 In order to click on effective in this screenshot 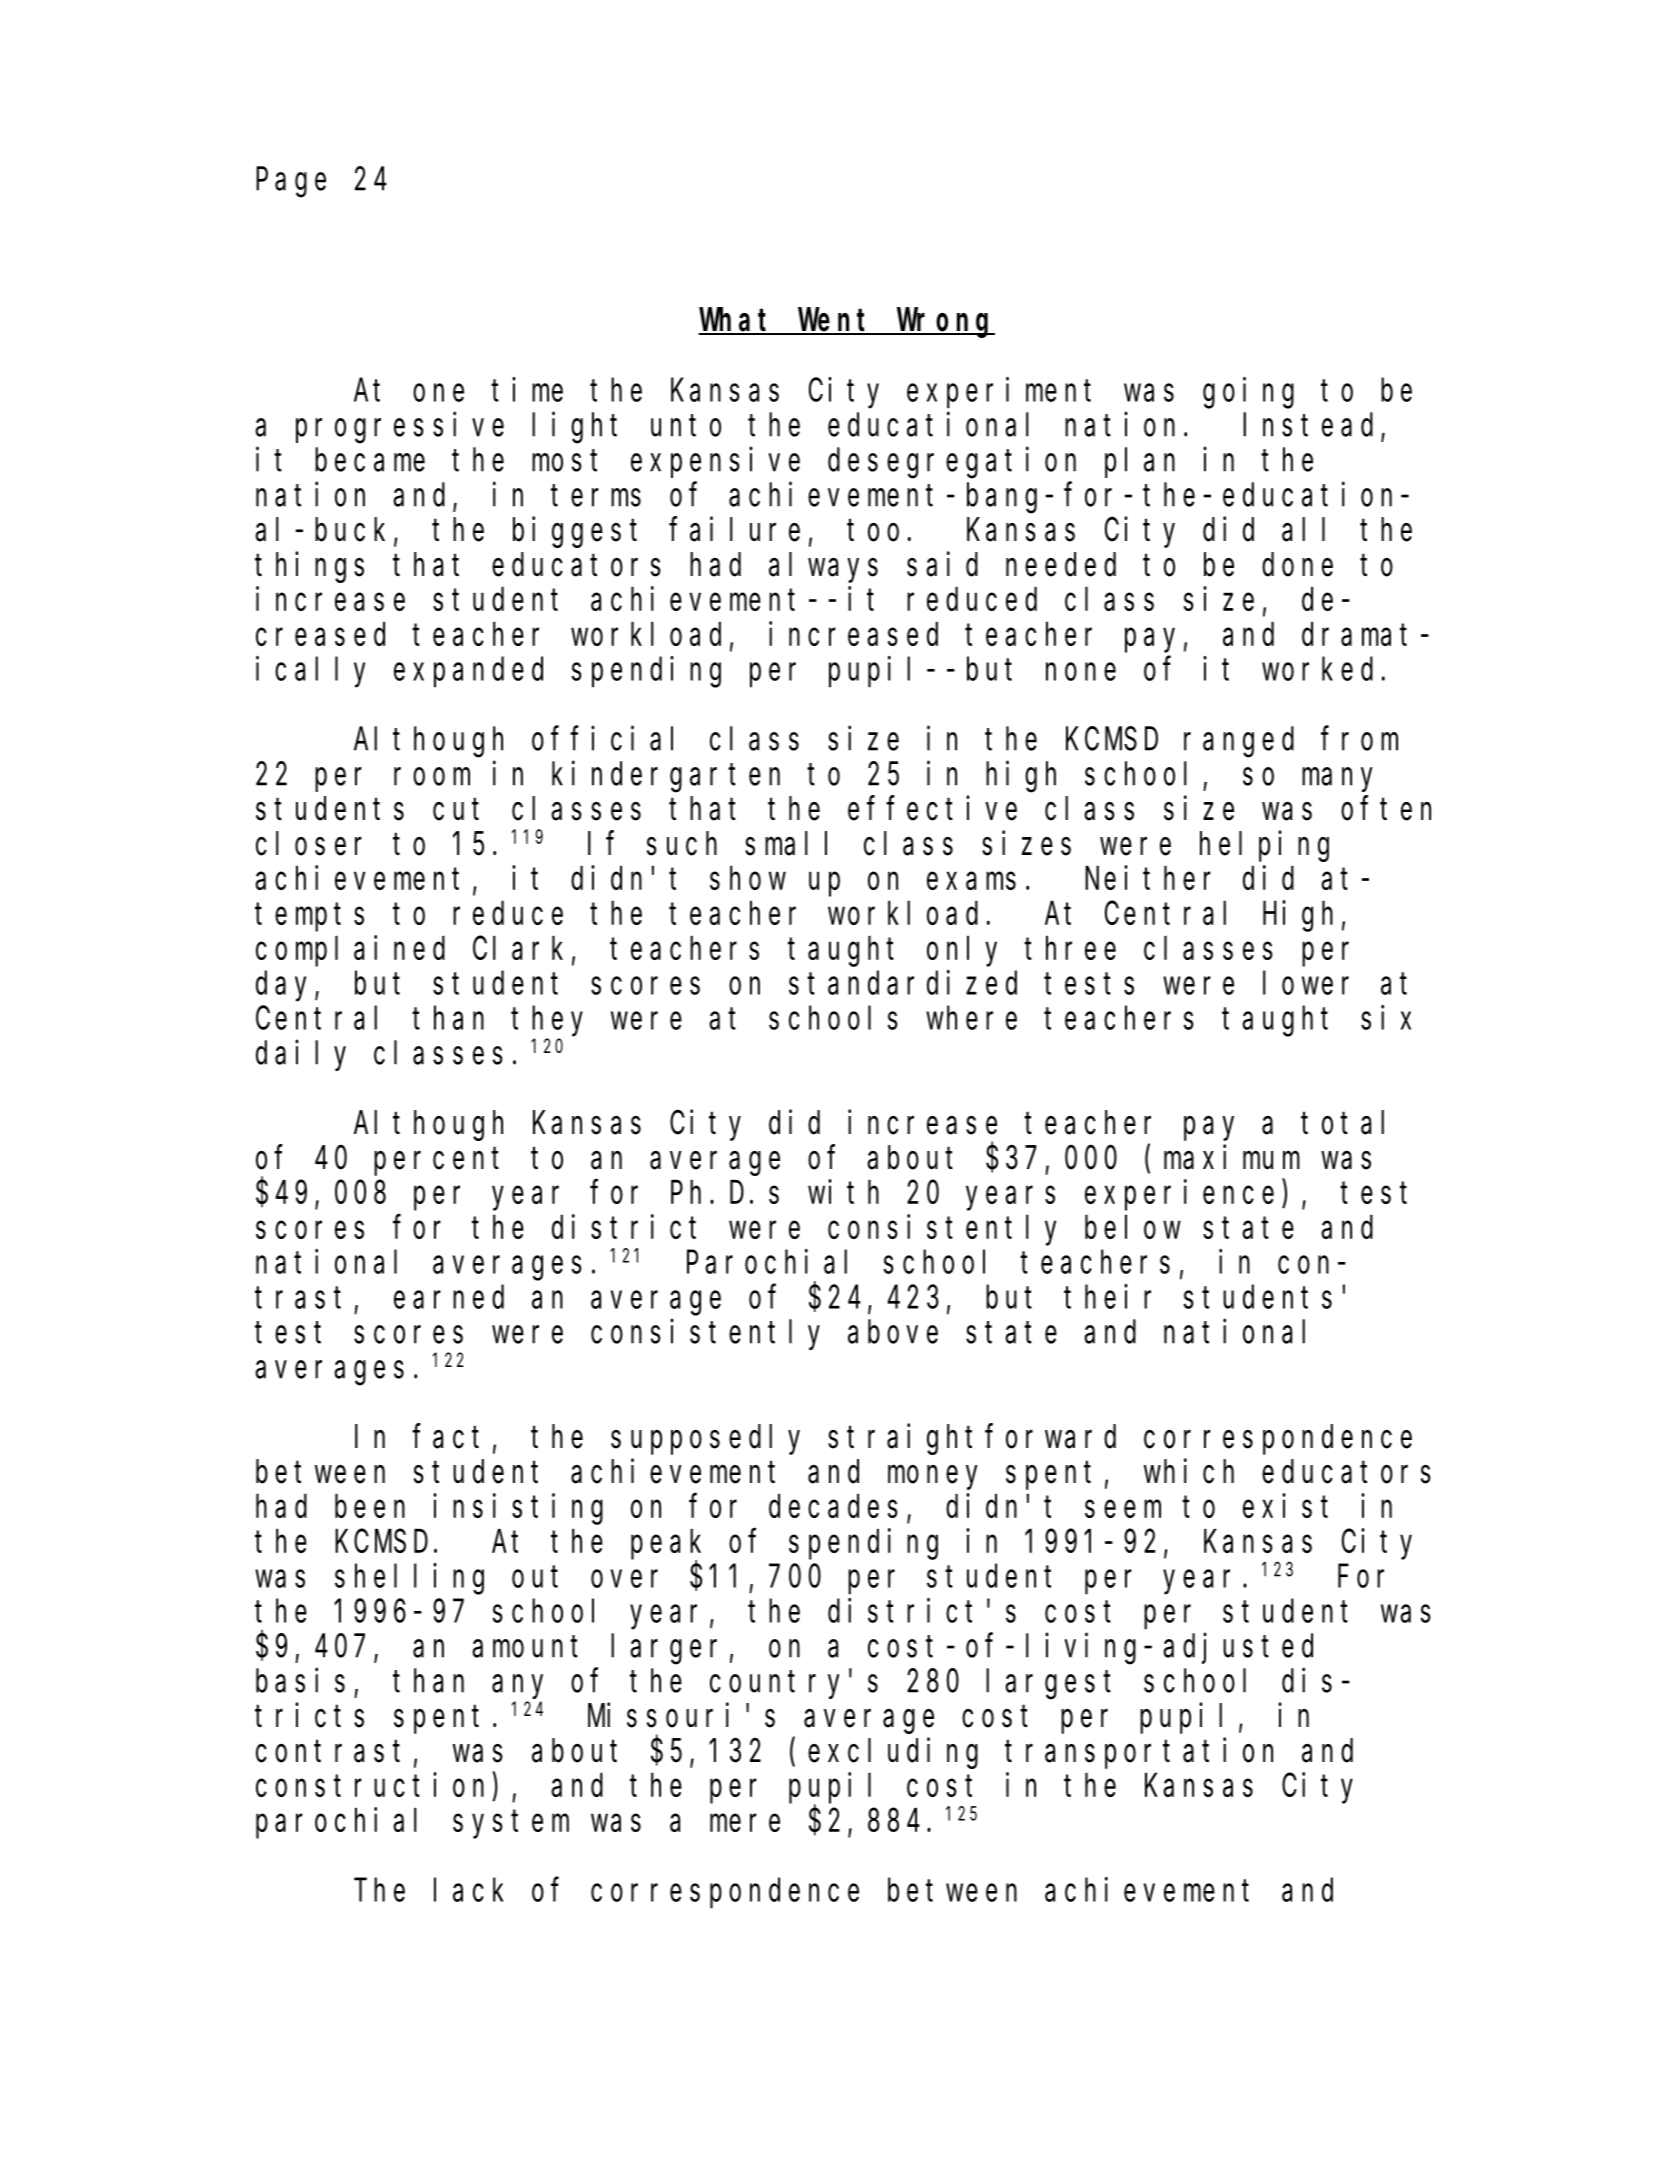, I will do `click(932, 808)`.
